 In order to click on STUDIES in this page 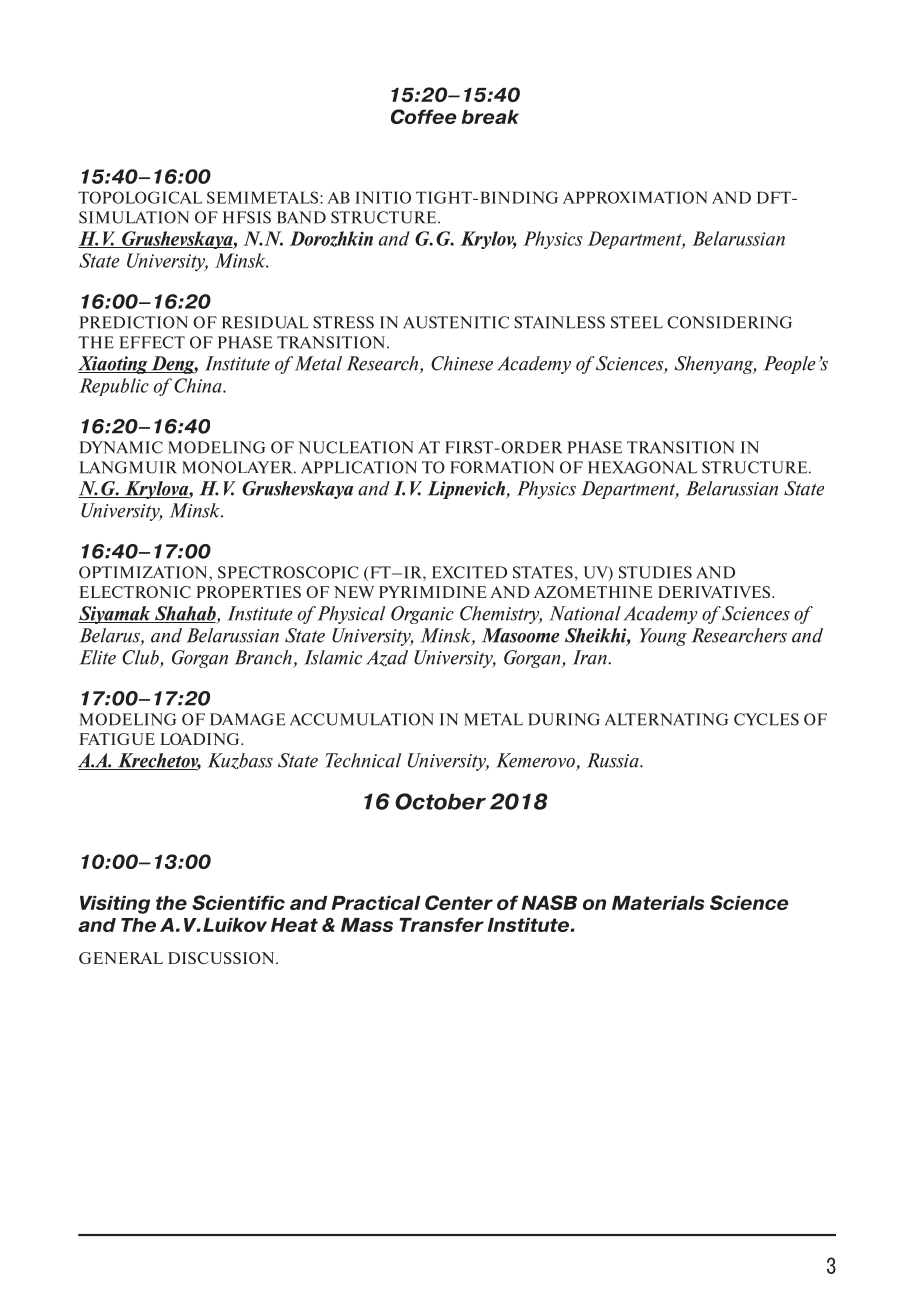, I will do `click(655, 572)`.
